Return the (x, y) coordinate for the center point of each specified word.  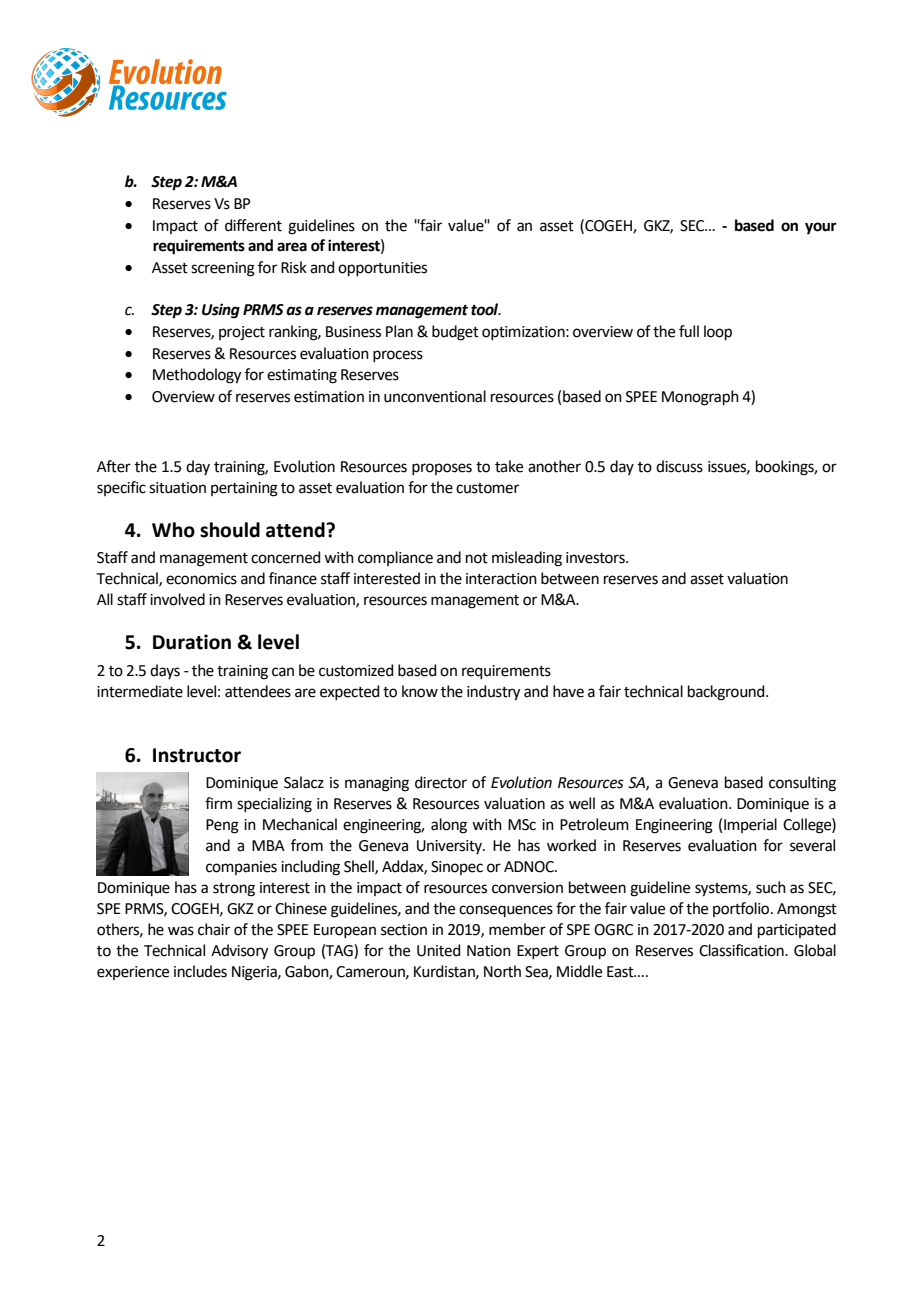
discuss (679, 466)
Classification (742, 950)
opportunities (382, 269)
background (727, 693)
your (821, 228)
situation (177, 488)
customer (487, 488)
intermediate (140, 691)
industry (493, 693)
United (439, 950)
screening (223, 269)
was (181, 931)
